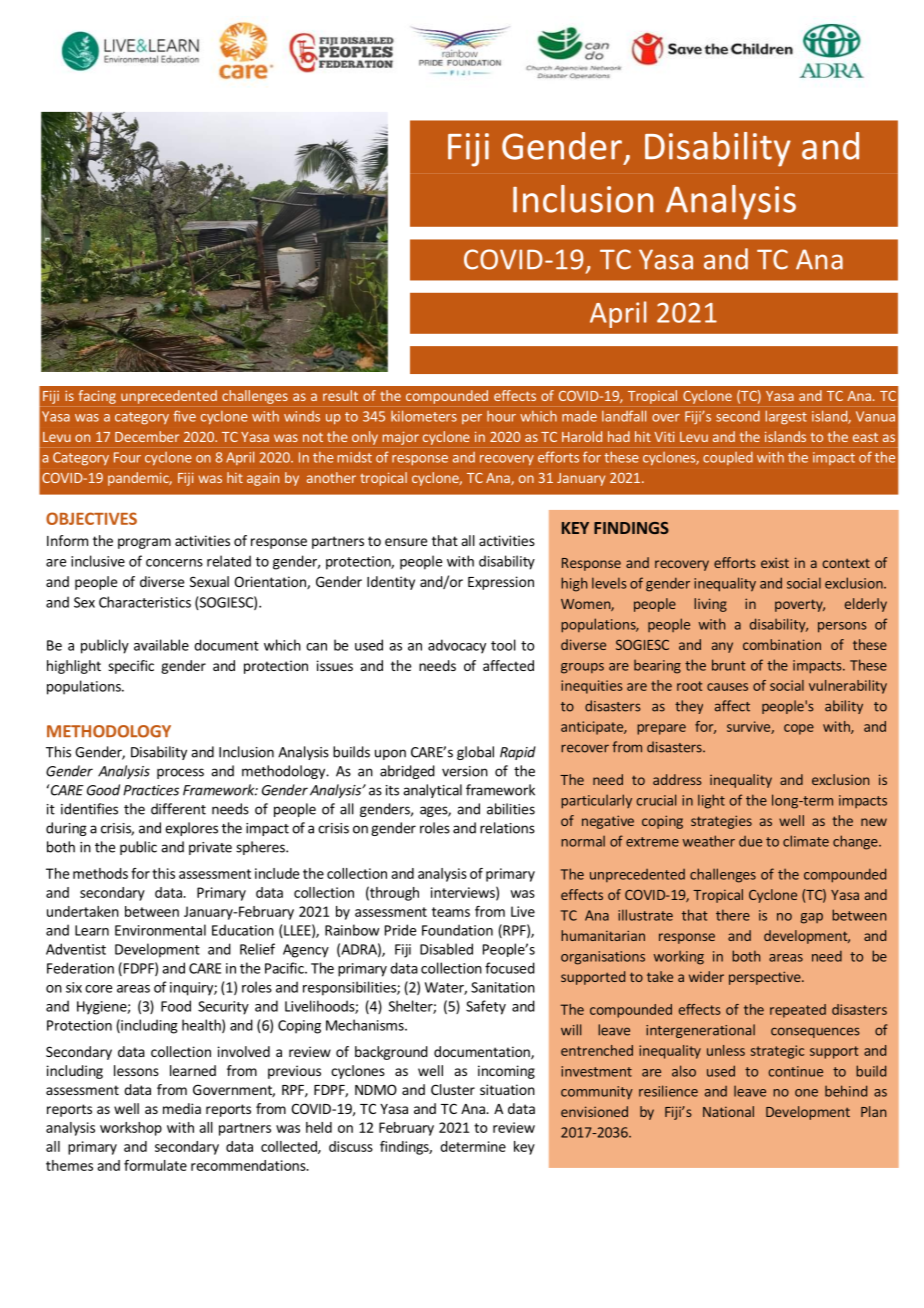 This image has height=1308, width=924. I want to click on hour, so click(501, 416).
